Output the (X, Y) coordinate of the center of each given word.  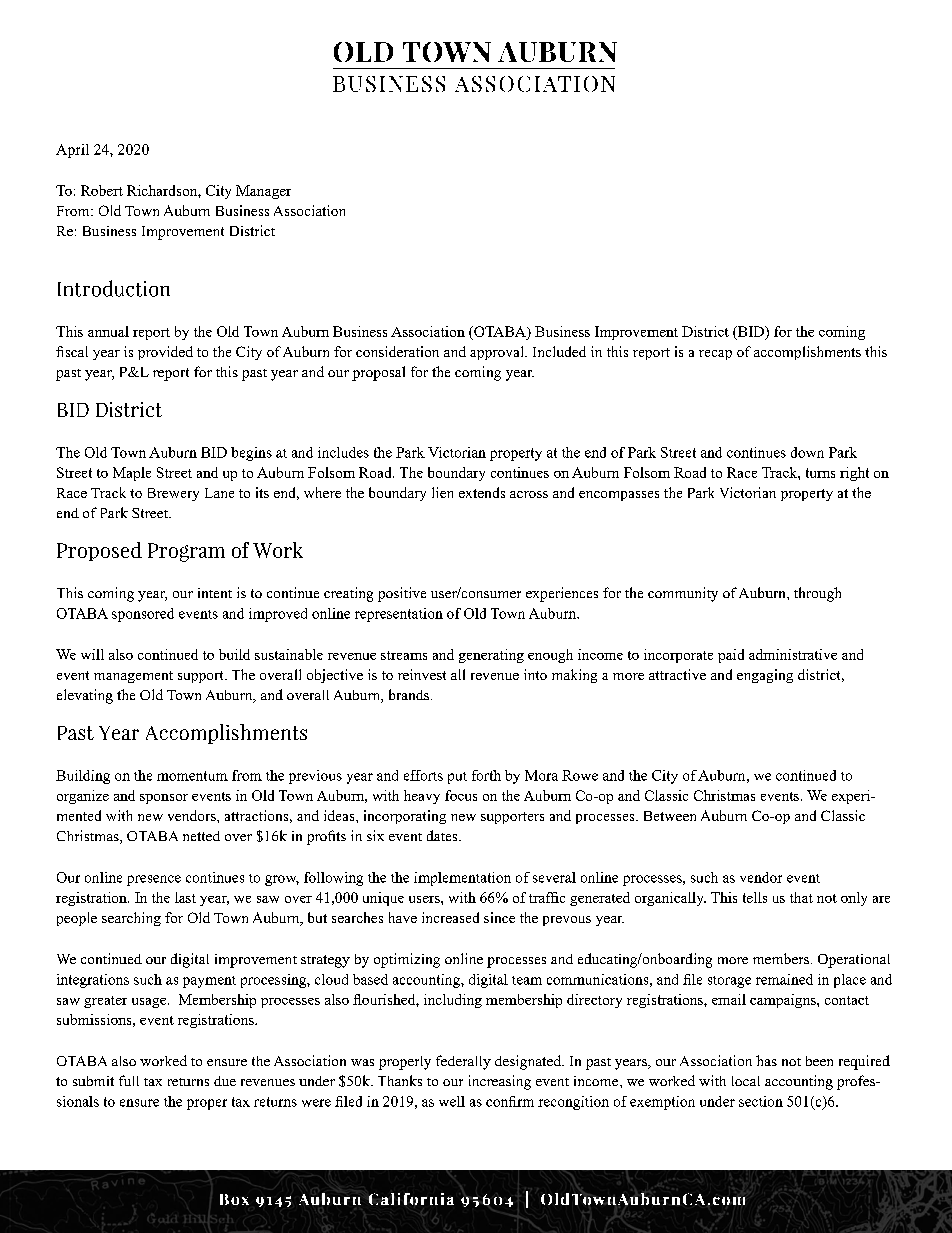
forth (486, 775)
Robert (102, 190)
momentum (192, 776)
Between (670, 816)
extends (482, 492)
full (129, 1080)
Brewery (173, 494)
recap (715, 355)
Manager (263, 192)
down (807, 452)
